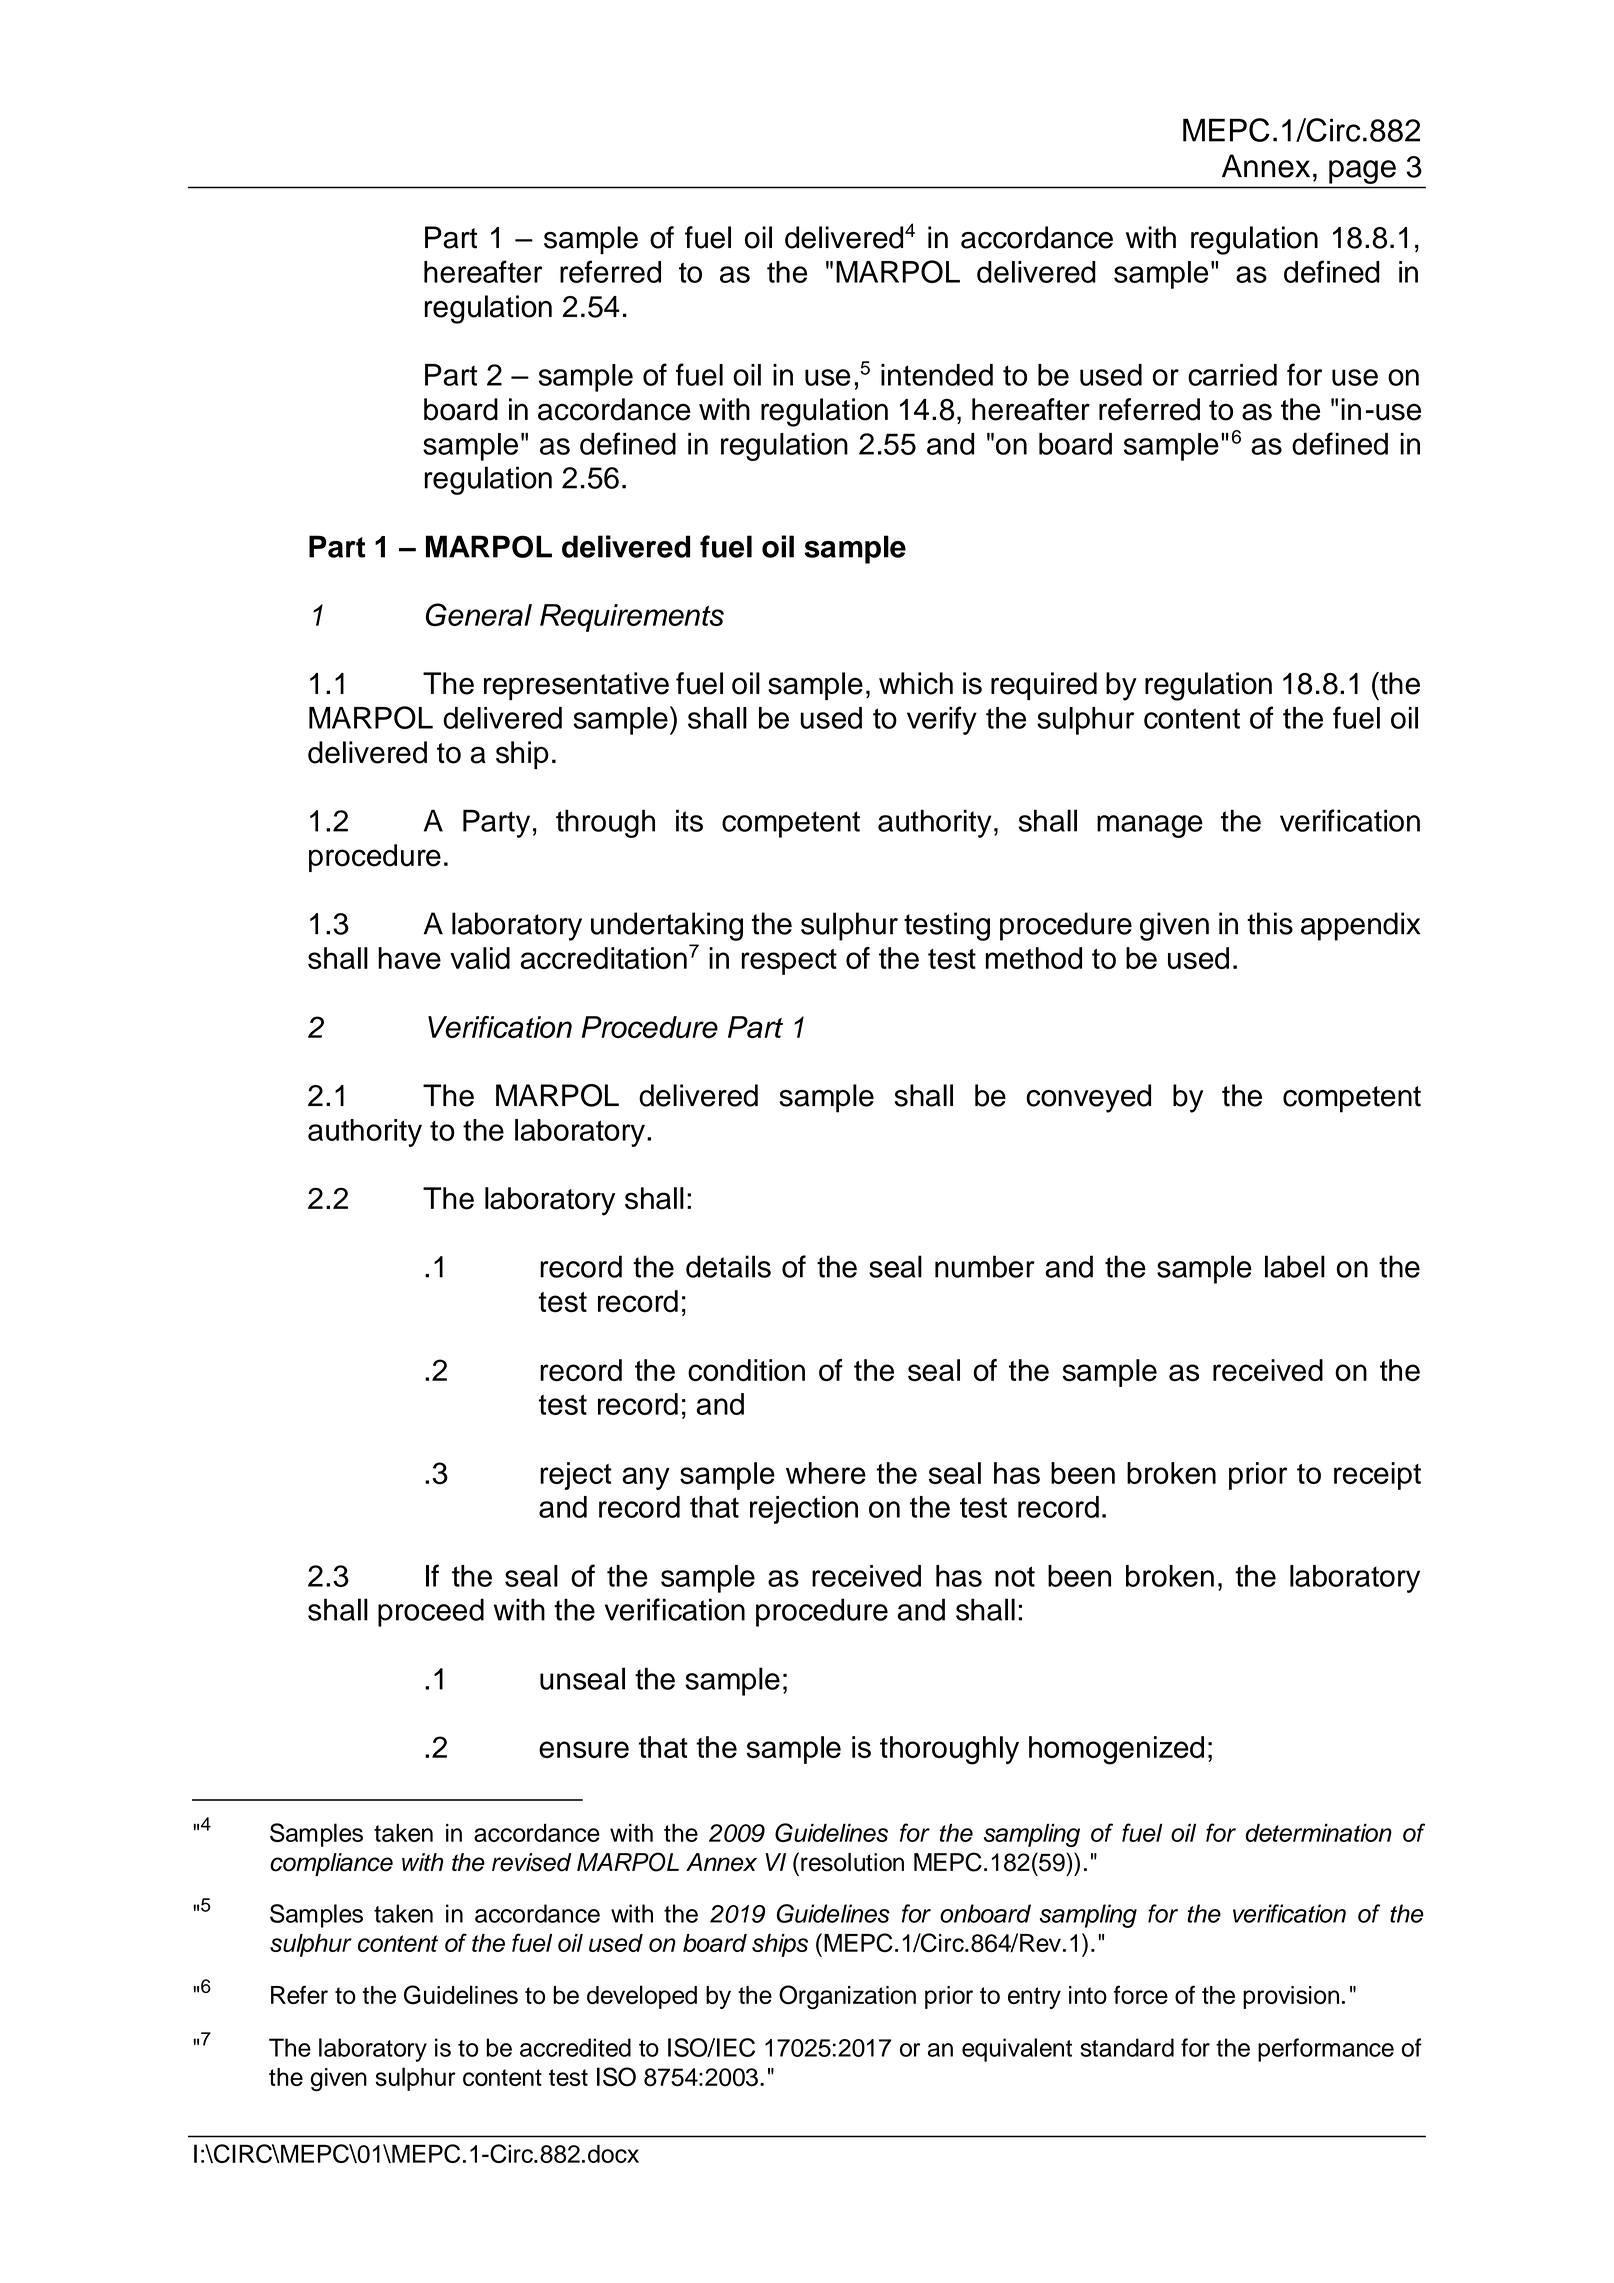 The height and width of the screenshot is (2283, 1614). I want to click on Organization, so click(847, 1997).
